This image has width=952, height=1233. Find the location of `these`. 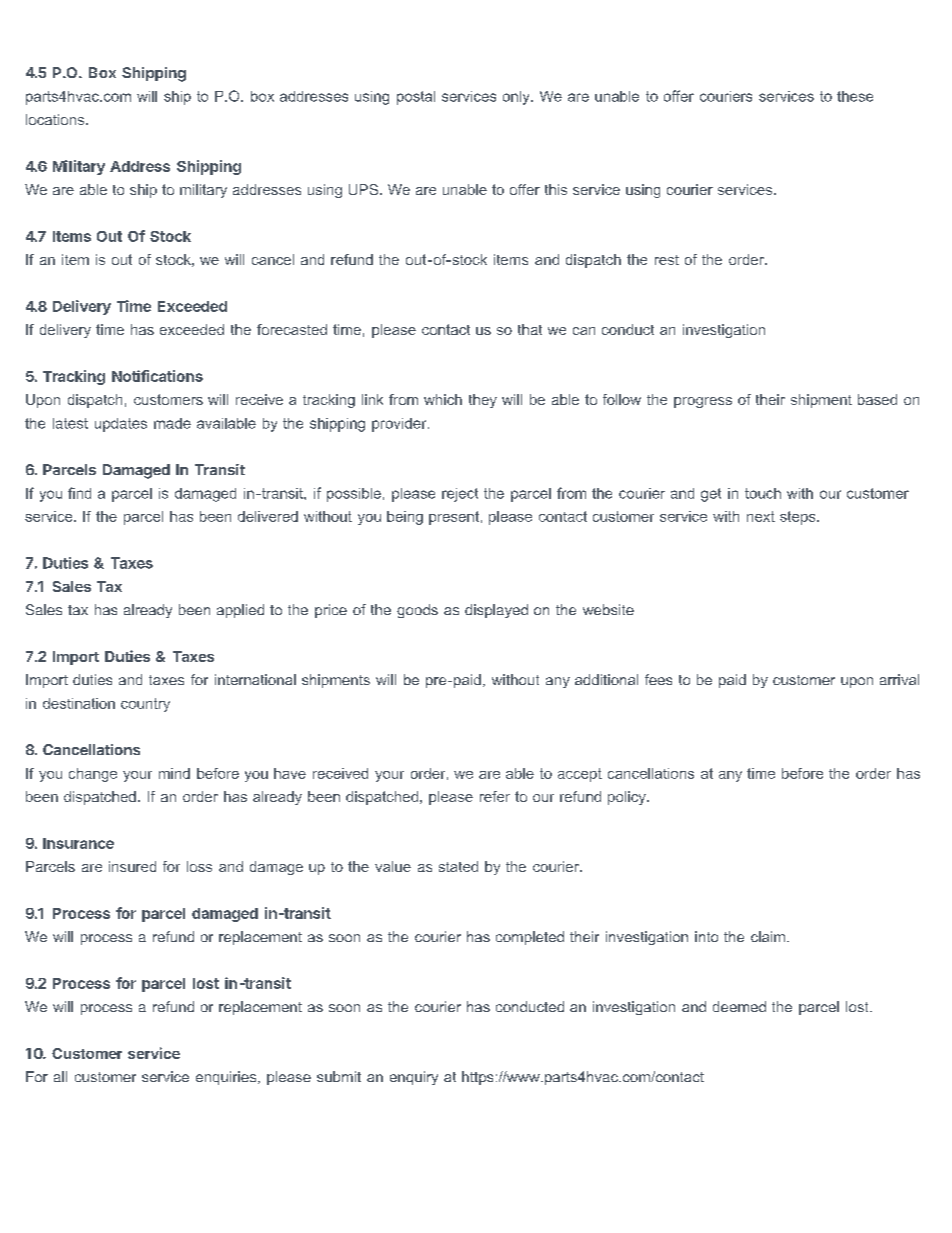

these is located at coordinates (855, 96).
